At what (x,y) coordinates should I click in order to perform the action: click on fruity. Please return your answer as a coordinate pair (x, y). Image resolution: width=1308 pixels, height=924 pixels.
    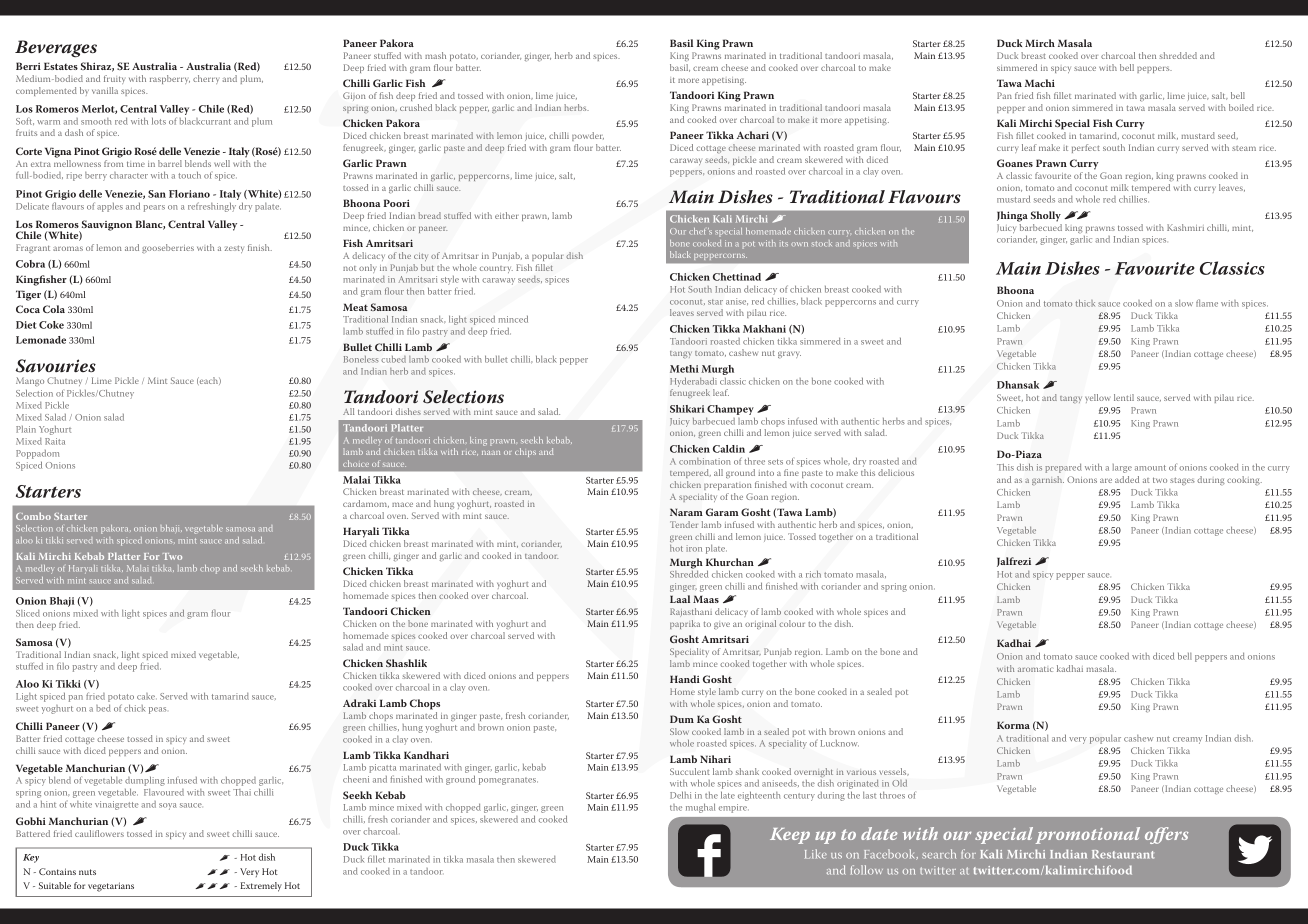
    Looking at the image, I should click on (114, 79).
